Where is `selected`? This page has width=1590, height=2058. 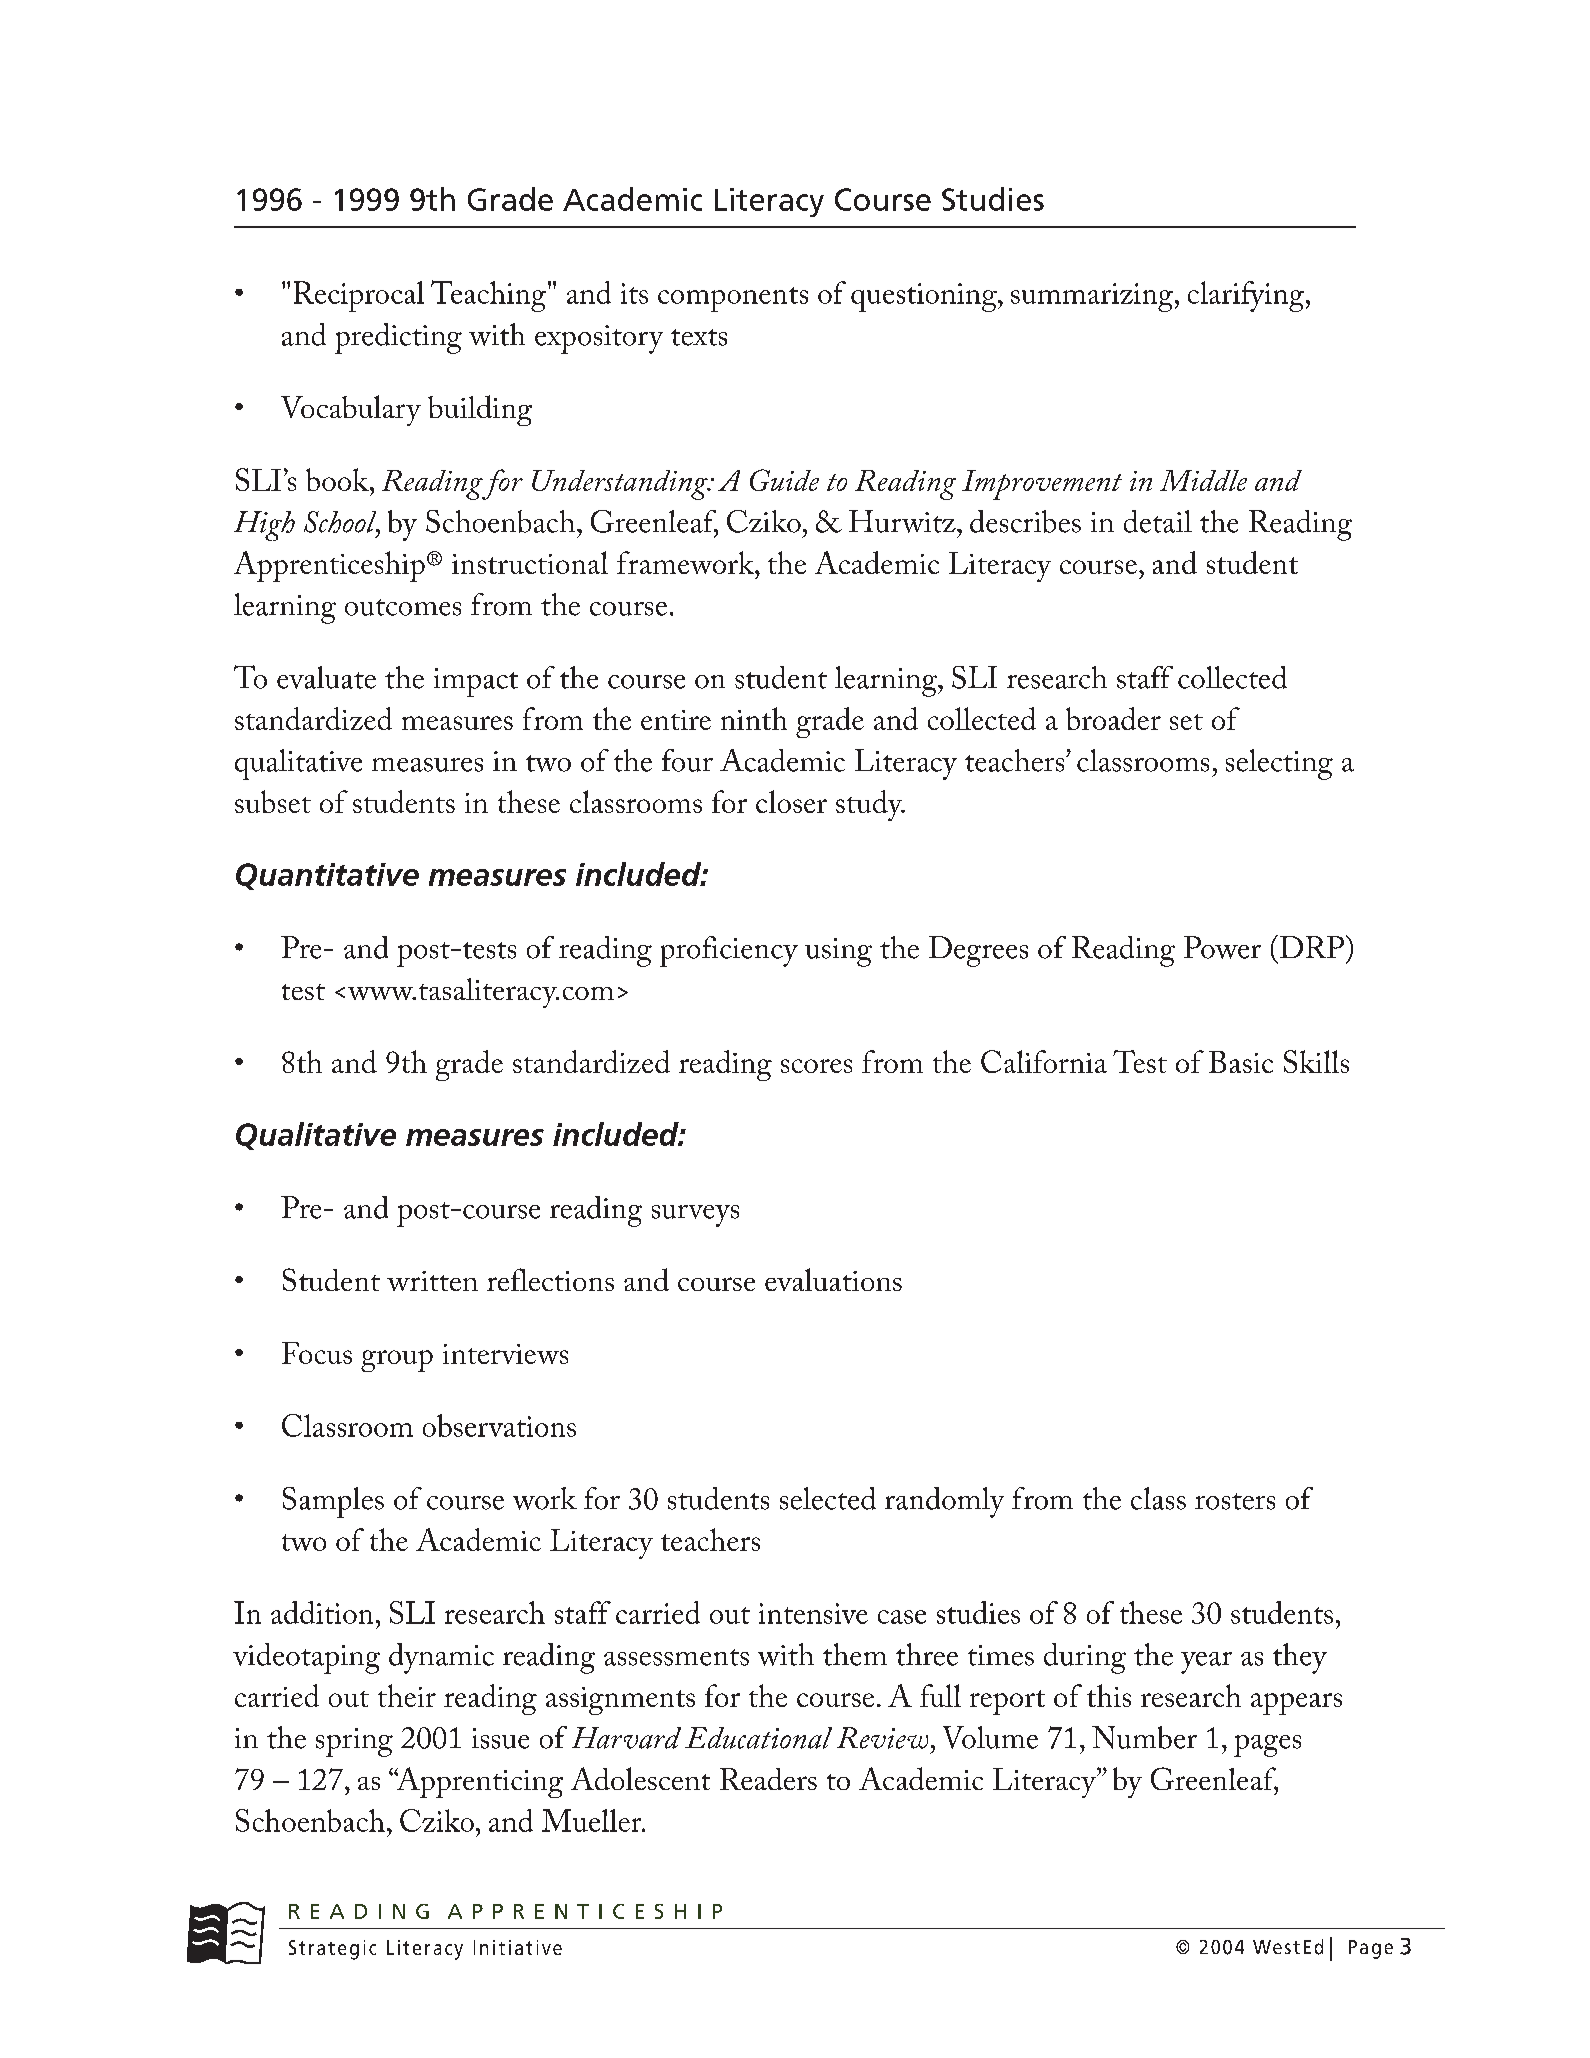
selected is located at coordinates (828, 1498).
